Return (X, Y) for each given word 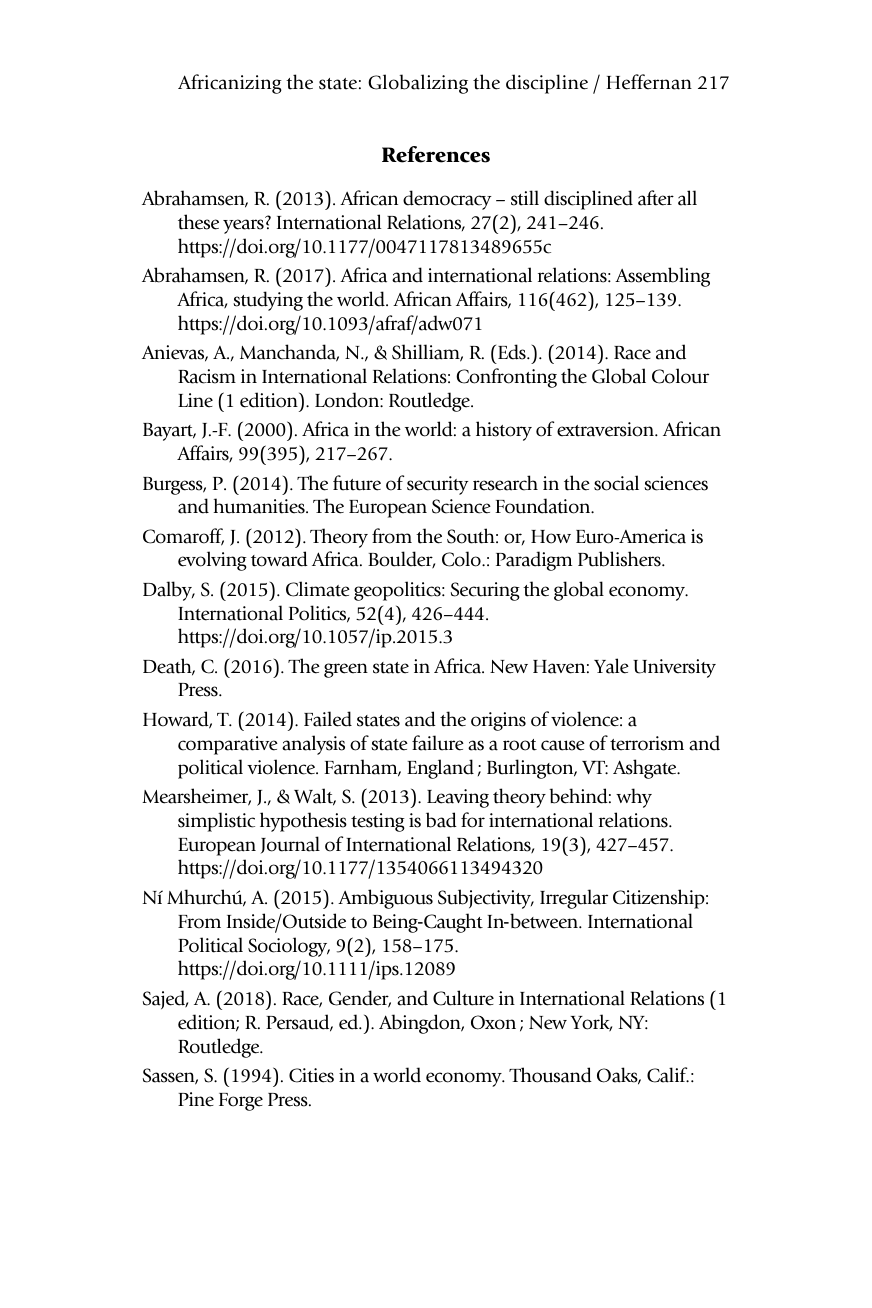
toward (279, 559)
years (243, 226)
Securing (485, 591)
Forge (241, 1102)
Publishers (620, 559)
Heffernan (649, 82)
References (436, 154)
